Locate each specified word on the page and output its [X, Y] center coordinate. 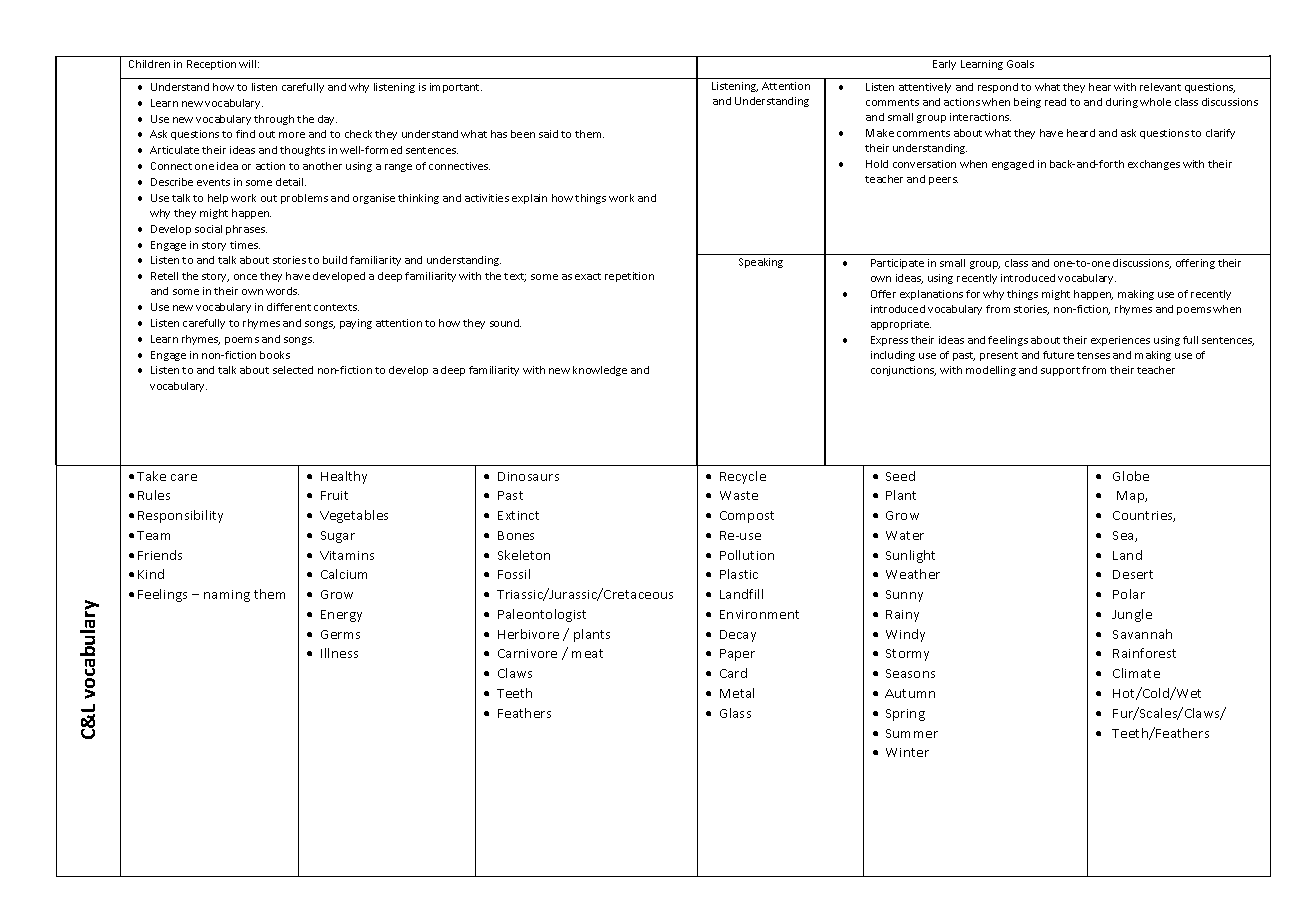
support [1060, 371]
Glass [735, 713]
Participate [897, 264]
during [1122, 103]
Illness [339, 653]
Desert [1133, 574]
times [245, 245]
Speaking [761, 263]
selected [293, 370]
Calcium [344, 574]
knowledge [600, 371]
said [548, 134]
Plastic [739, 574]
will [249, 64]
